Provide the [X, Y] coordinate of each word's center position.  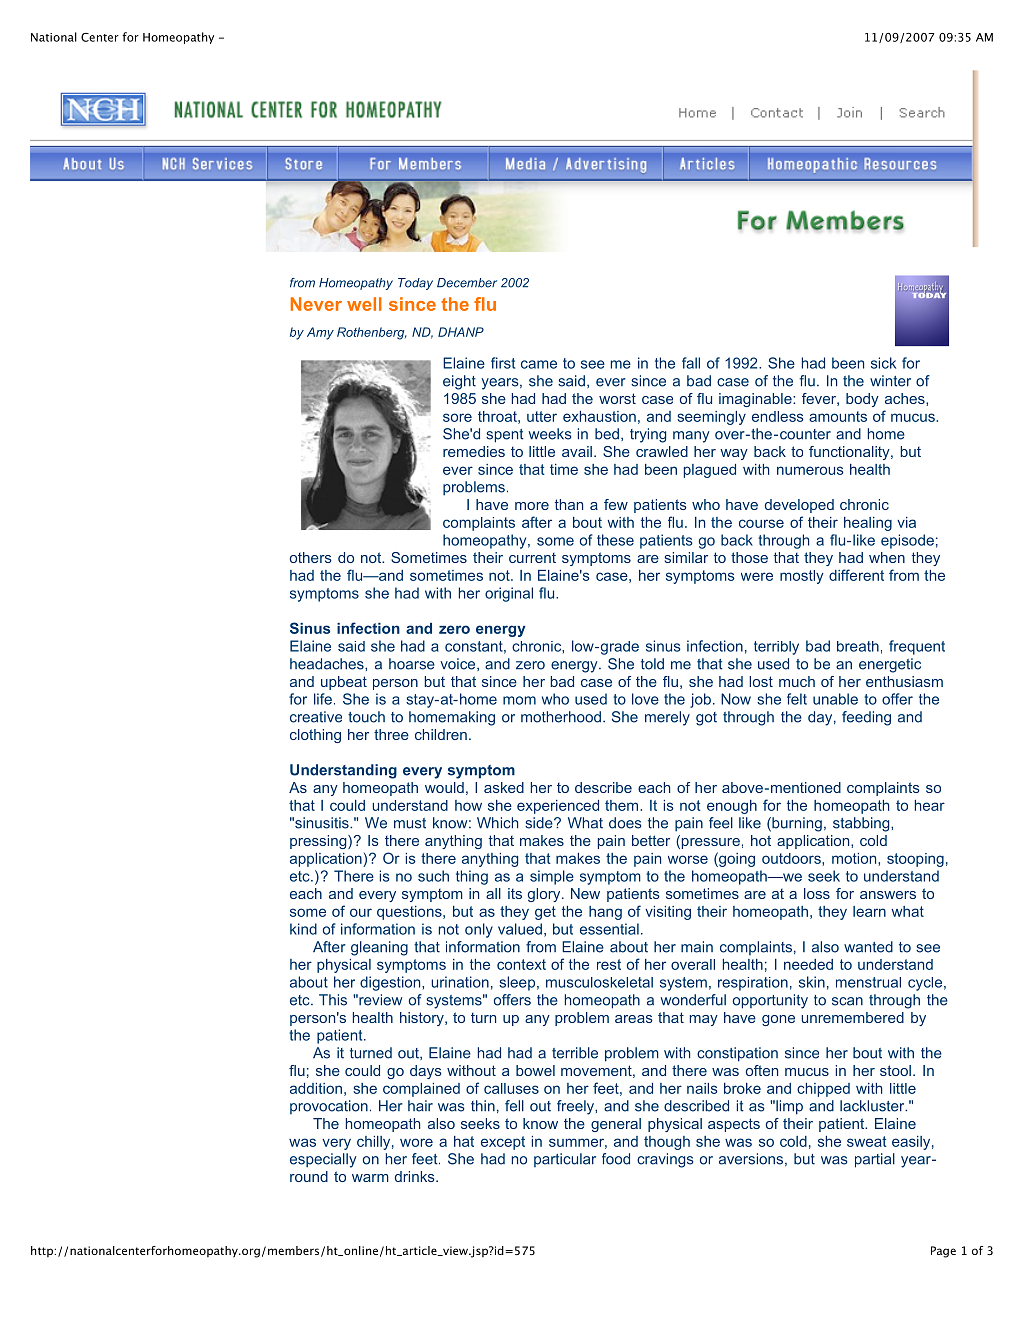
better [651, 840]
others [311, 557]
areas [634, 1019]
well [364, 304]
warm [370, 1178]
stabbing [862, 824]
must [410, 823]
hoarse [412, 664]
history [423, 1019]
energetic [890, 665]
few [616, 504]
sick [883, 363]
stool [895, 1070]
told [652, 664]
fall [691, 363]
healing [868, 524]
